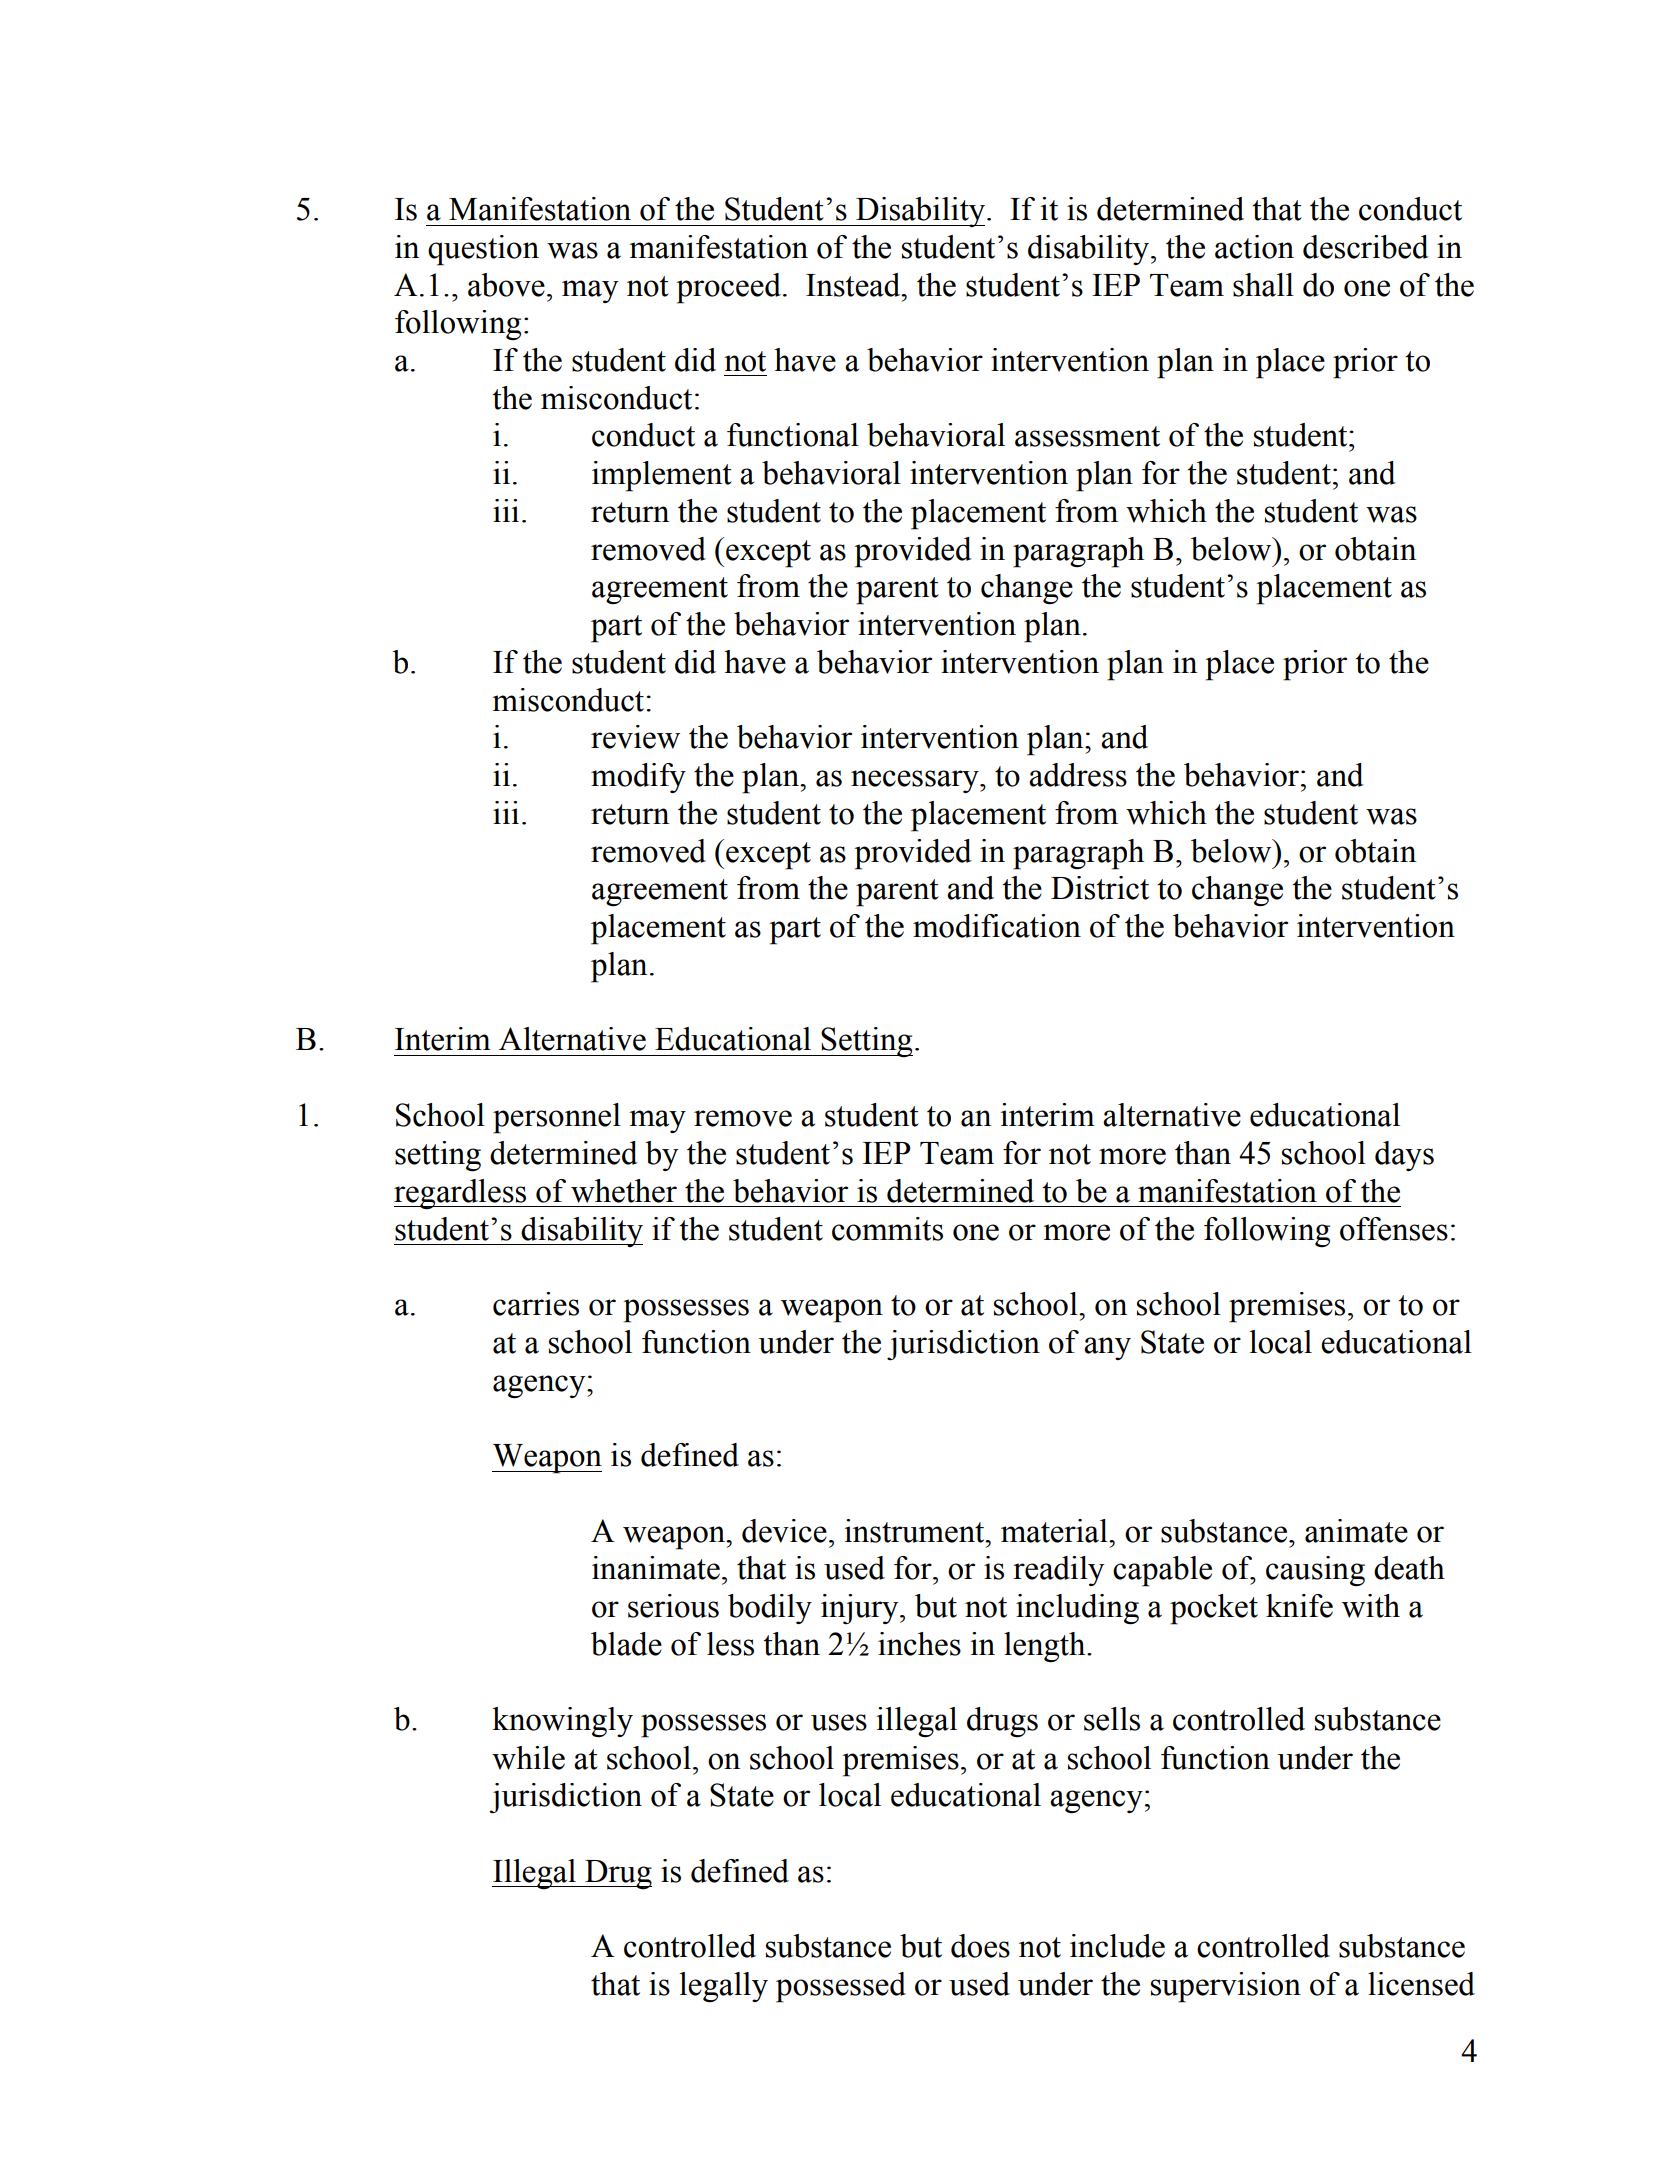  I want to click on above, so click(506, 285).
